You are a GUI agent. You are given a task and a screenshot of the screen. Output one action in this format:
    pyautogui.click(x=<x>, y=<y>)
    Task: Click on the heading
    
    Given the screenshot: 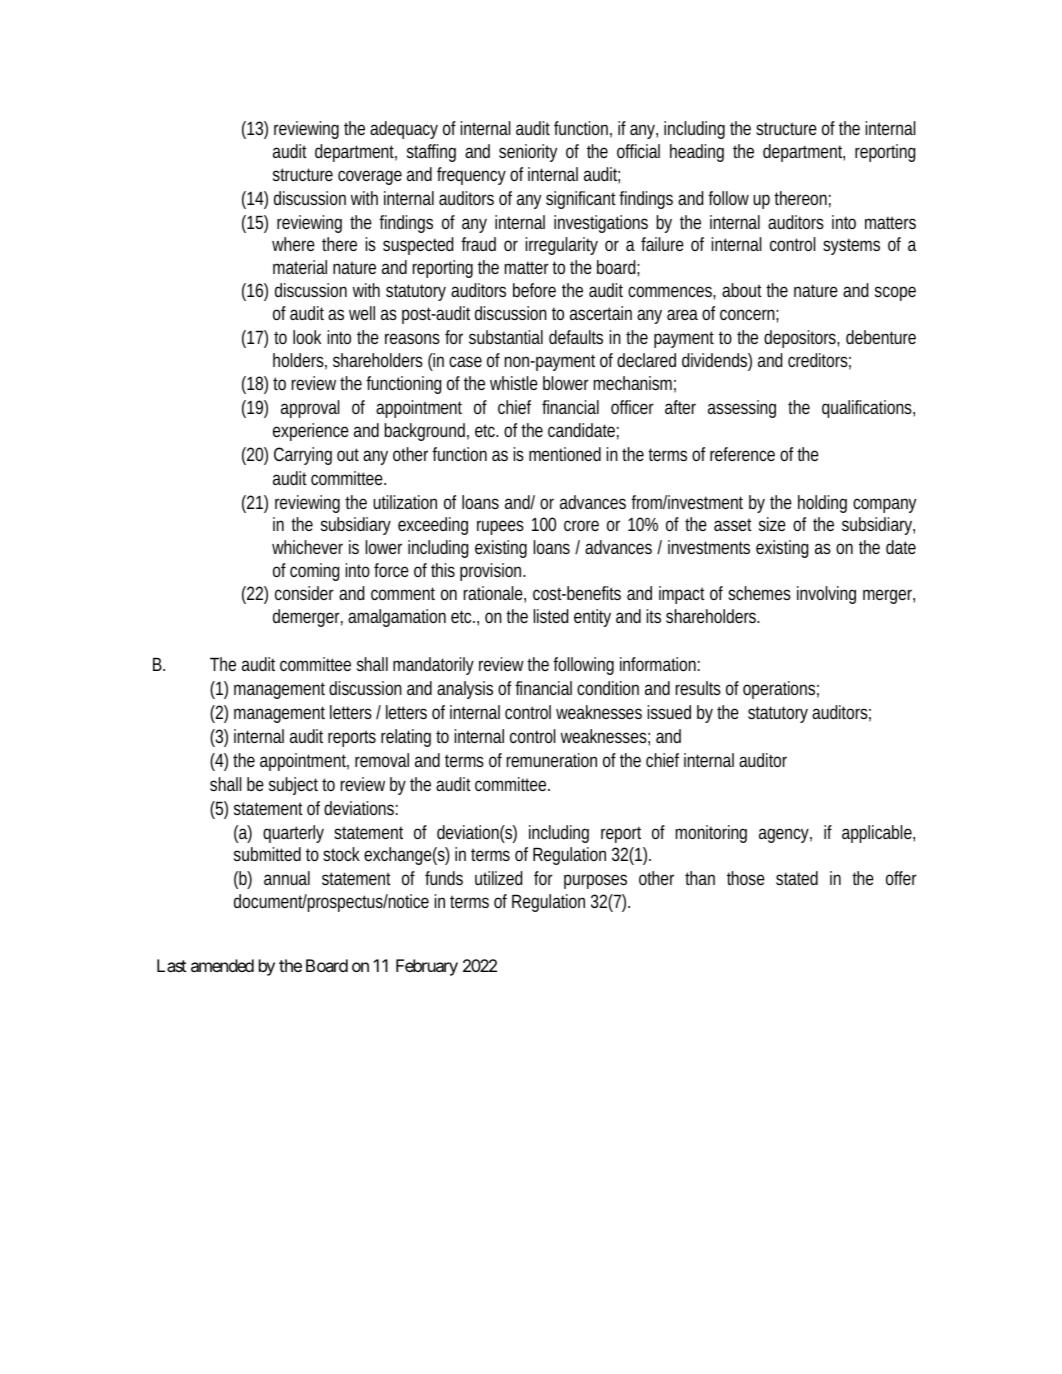 What is the action you would take?
    pyautogui.click(x=697, y=153)
